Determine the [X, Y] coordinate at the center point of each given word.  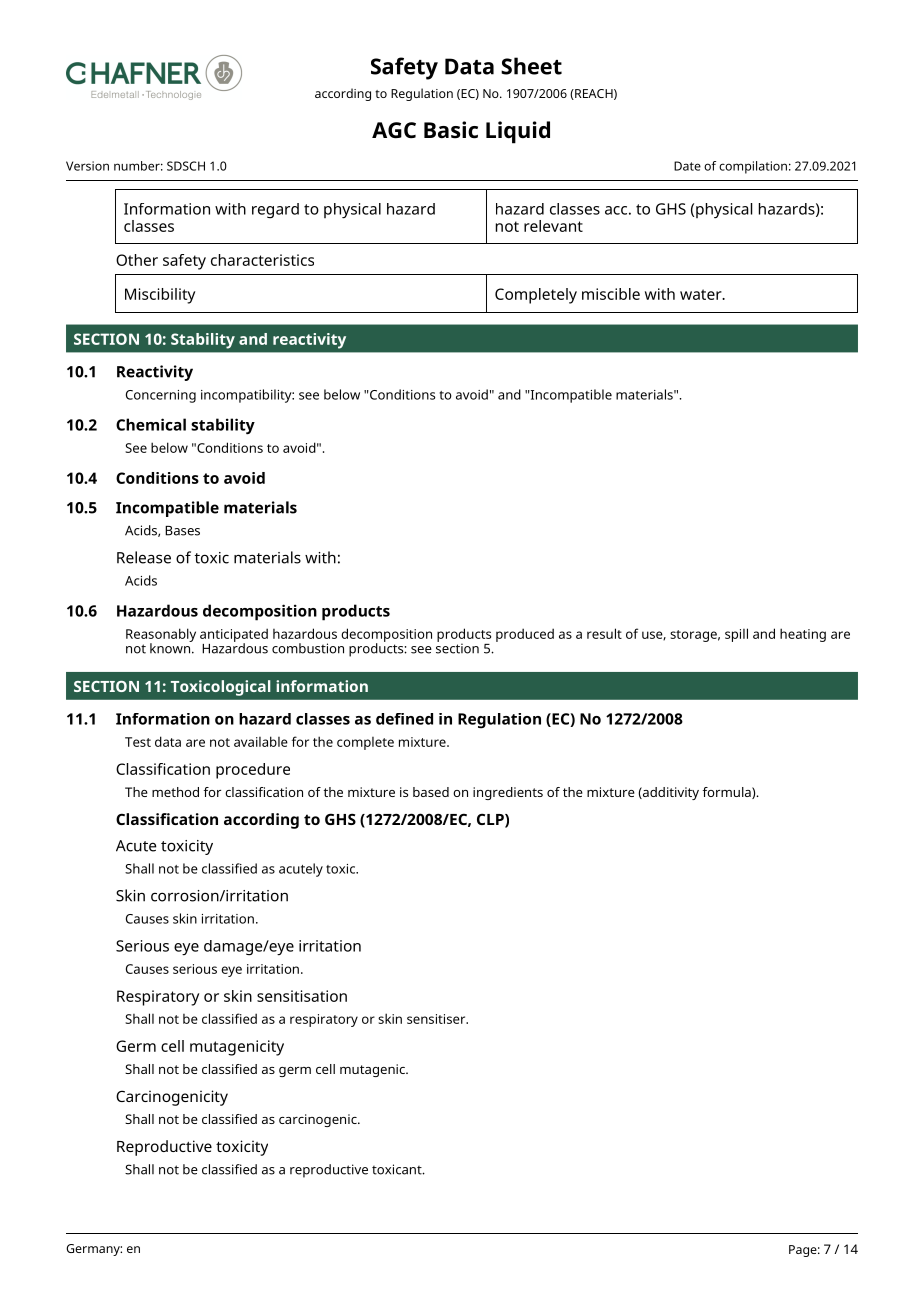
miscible [611, 294]
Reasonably [161, 636]
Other [137, 260]
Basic [451, 130]
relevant [553, 226]
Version [87, 166]
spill [736, 635]
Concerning [161, 396]
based [431, 792]
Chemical [151, 424]
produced [525, 635]
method [175, 792]
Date [687, 166]
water [702, 294]
